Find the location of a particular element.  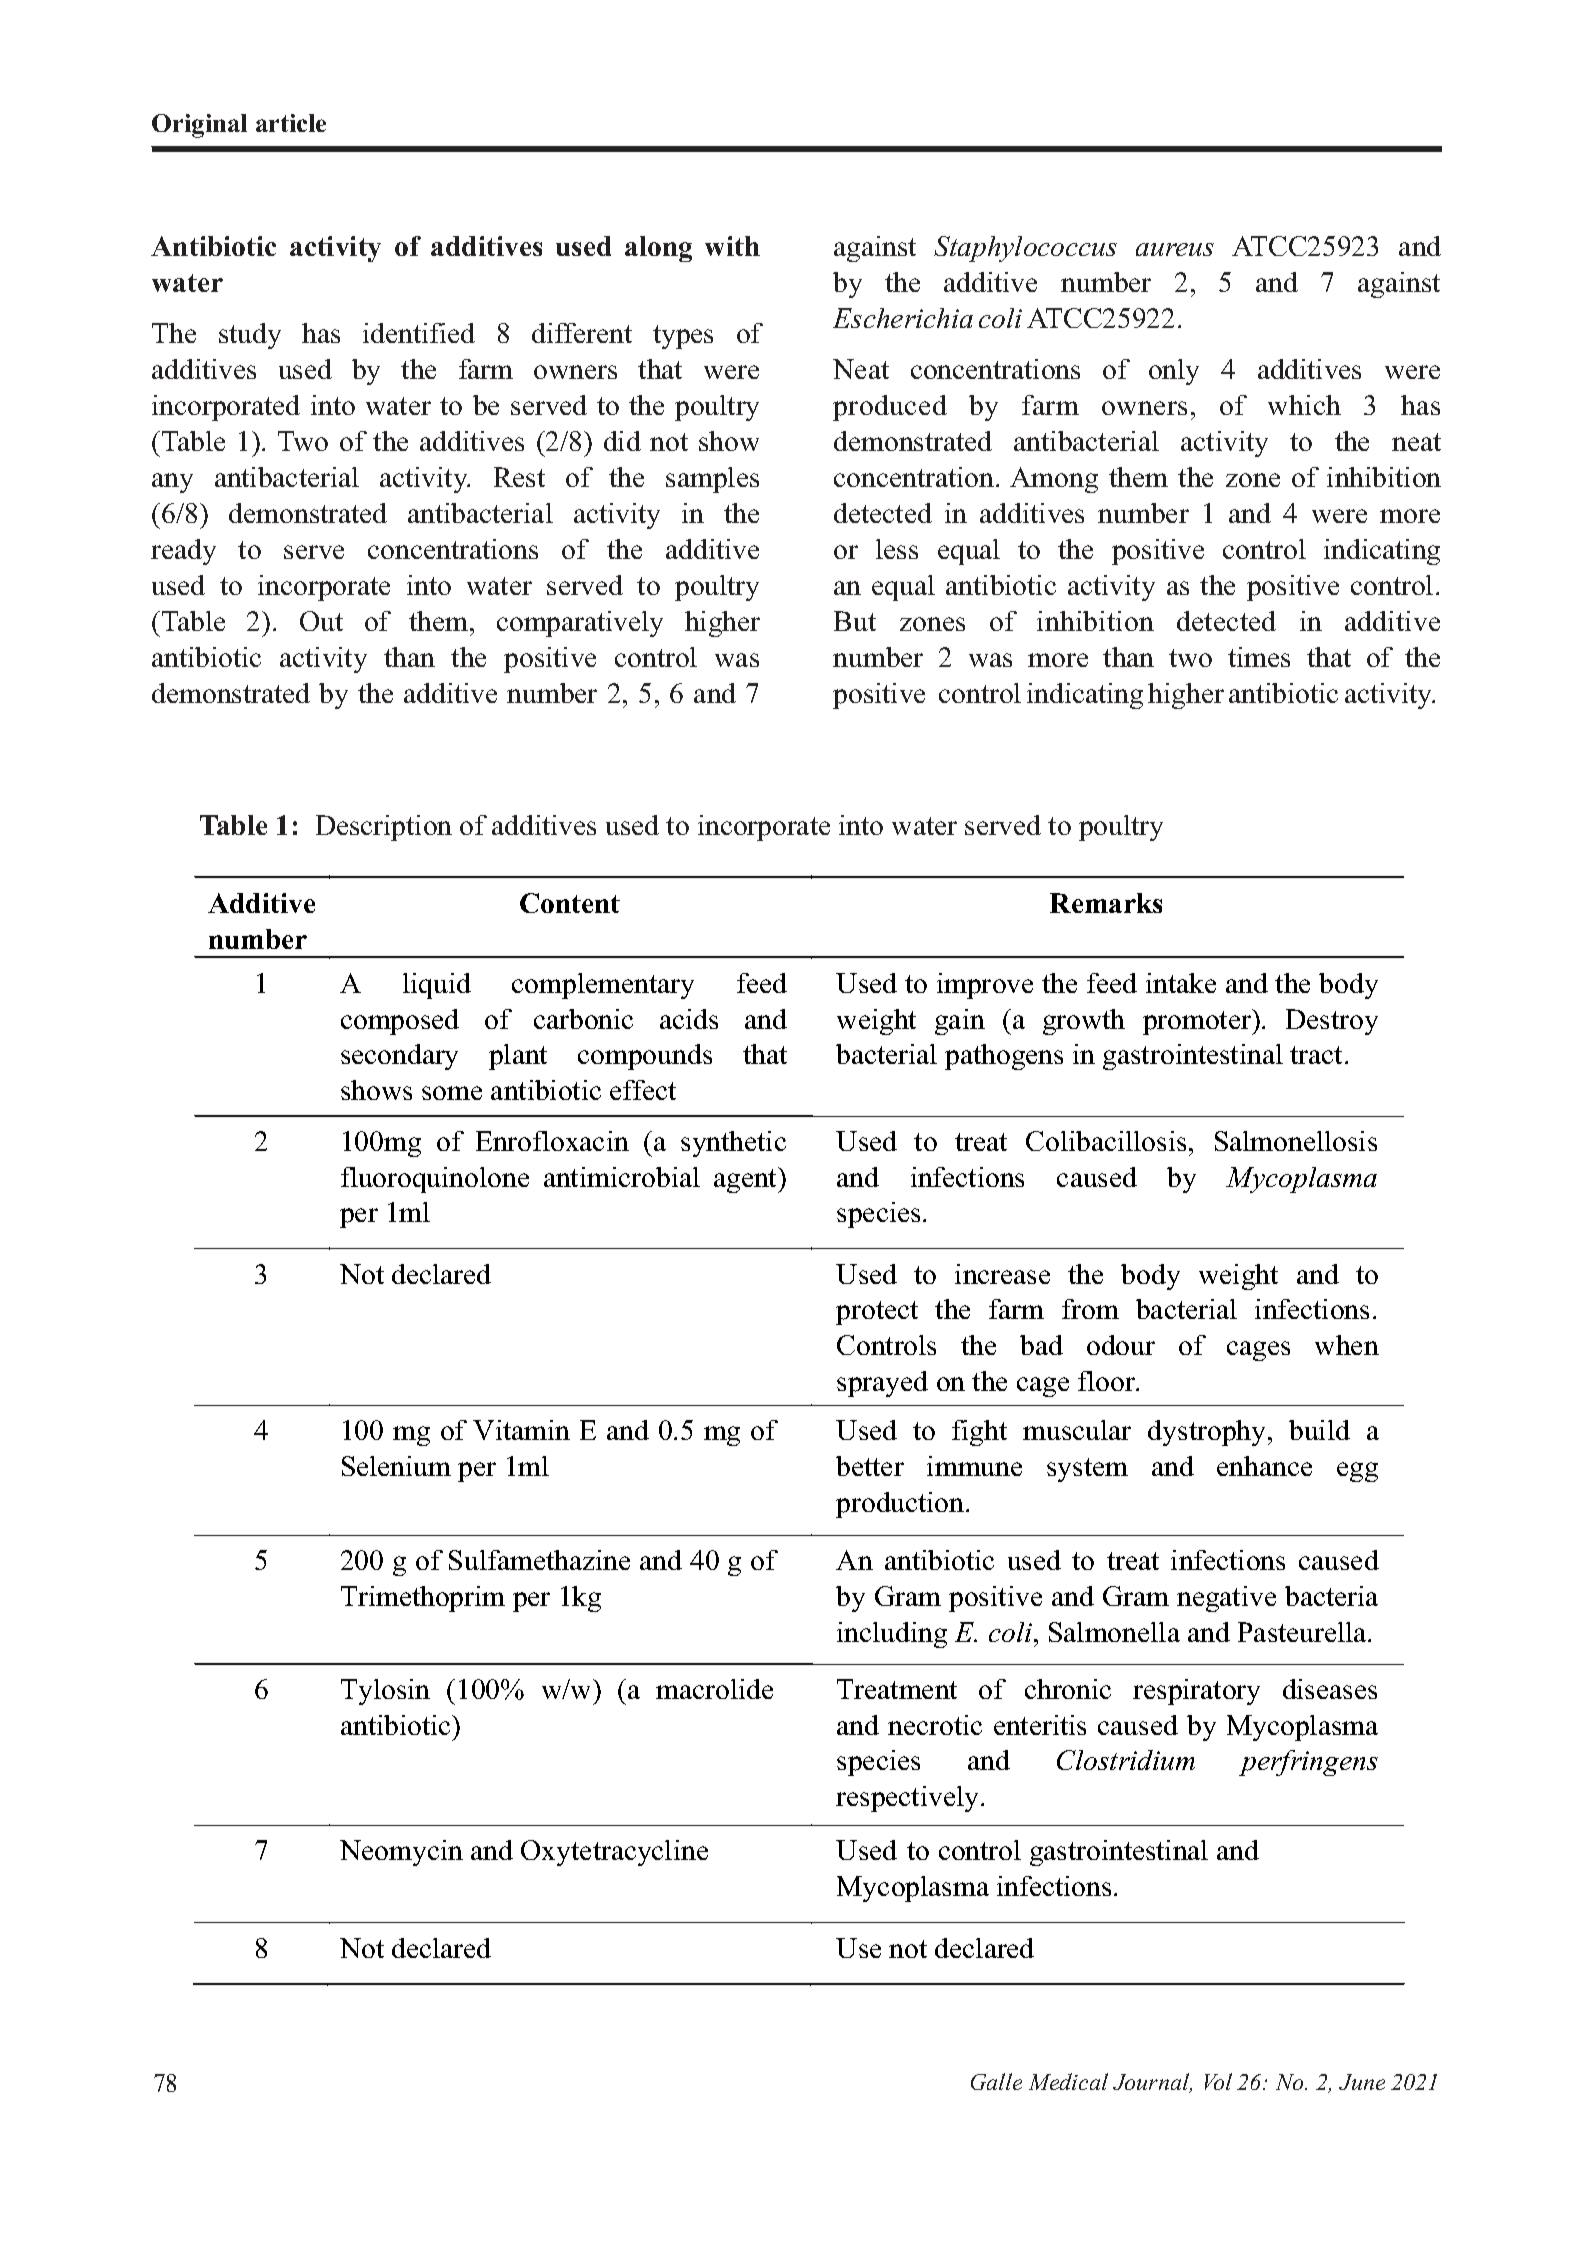

with is located at coordinates (732, 246).
